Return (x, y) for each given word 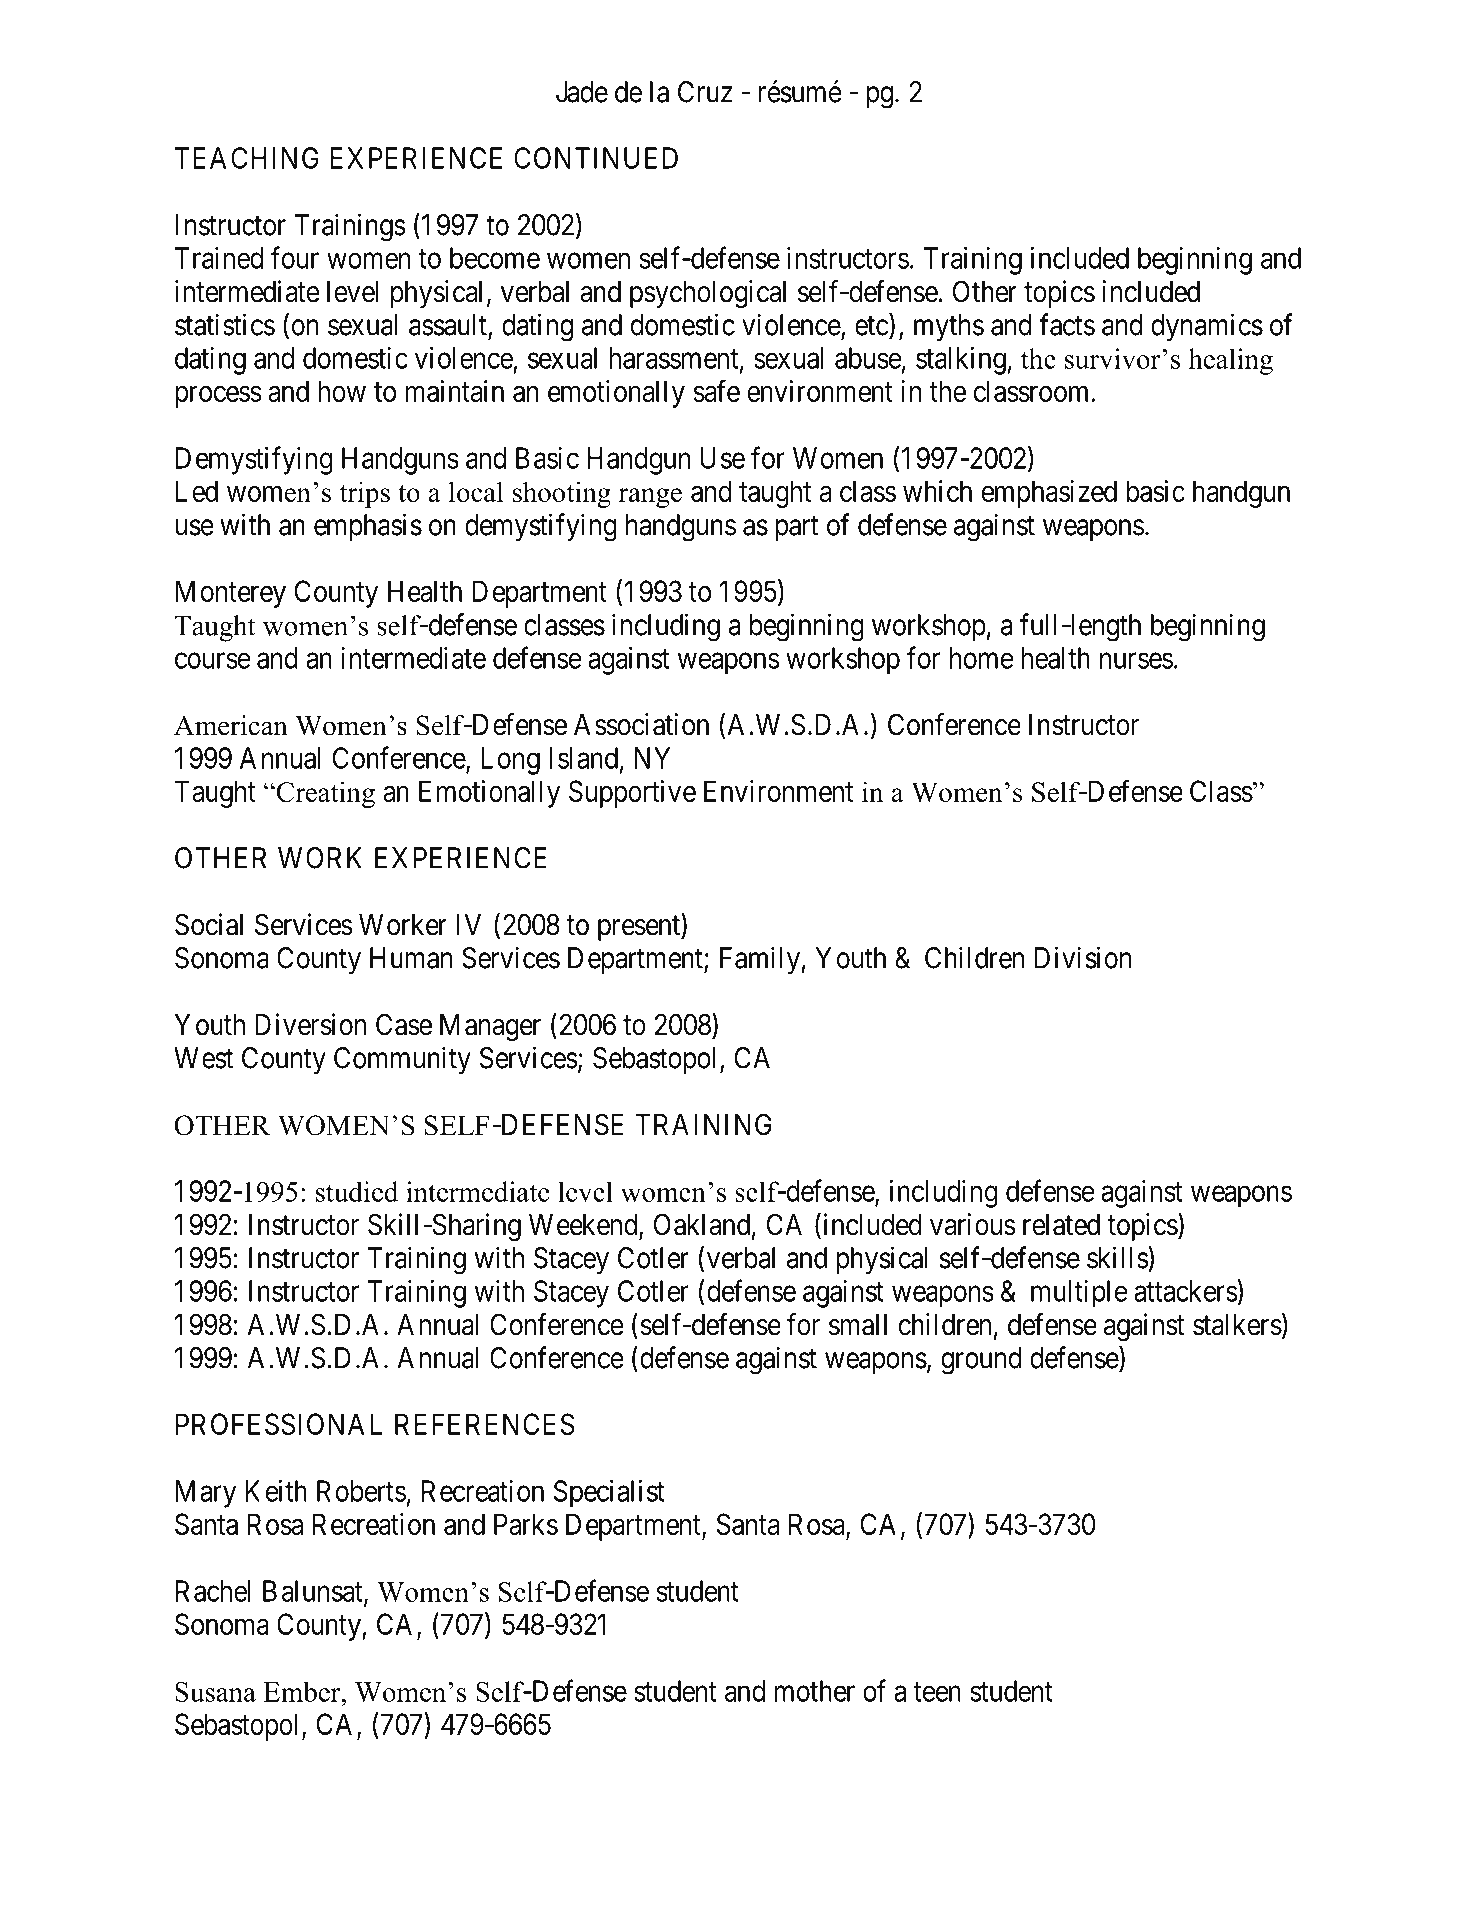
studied (357, 1191)
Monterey (231, 594)
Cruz (705, 92)
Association (641, 724)
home (982, 658)
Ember (303, 1691)
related (1061, 1225)
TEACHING (247, 158)
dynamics (1207, 327)
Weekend (584, 1226)
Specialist (609, 1494)
